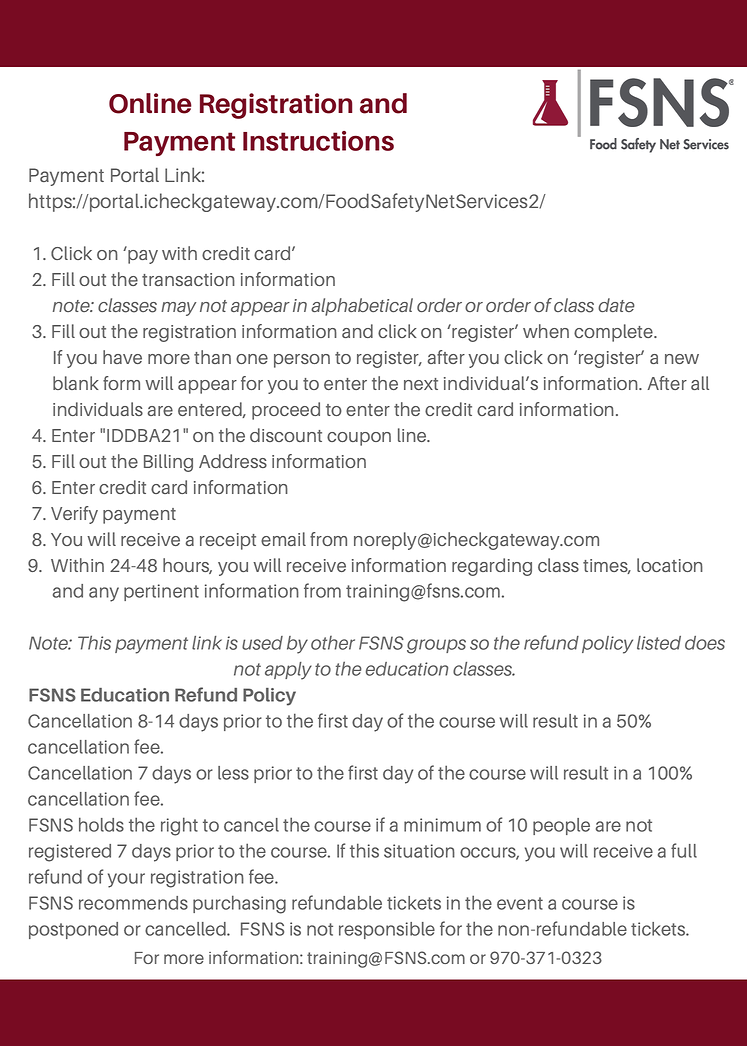 The height and width of the page is (1046, 747). Describe the element at coordinates (318, 141) in the page. I see `Instructions` at that location.
